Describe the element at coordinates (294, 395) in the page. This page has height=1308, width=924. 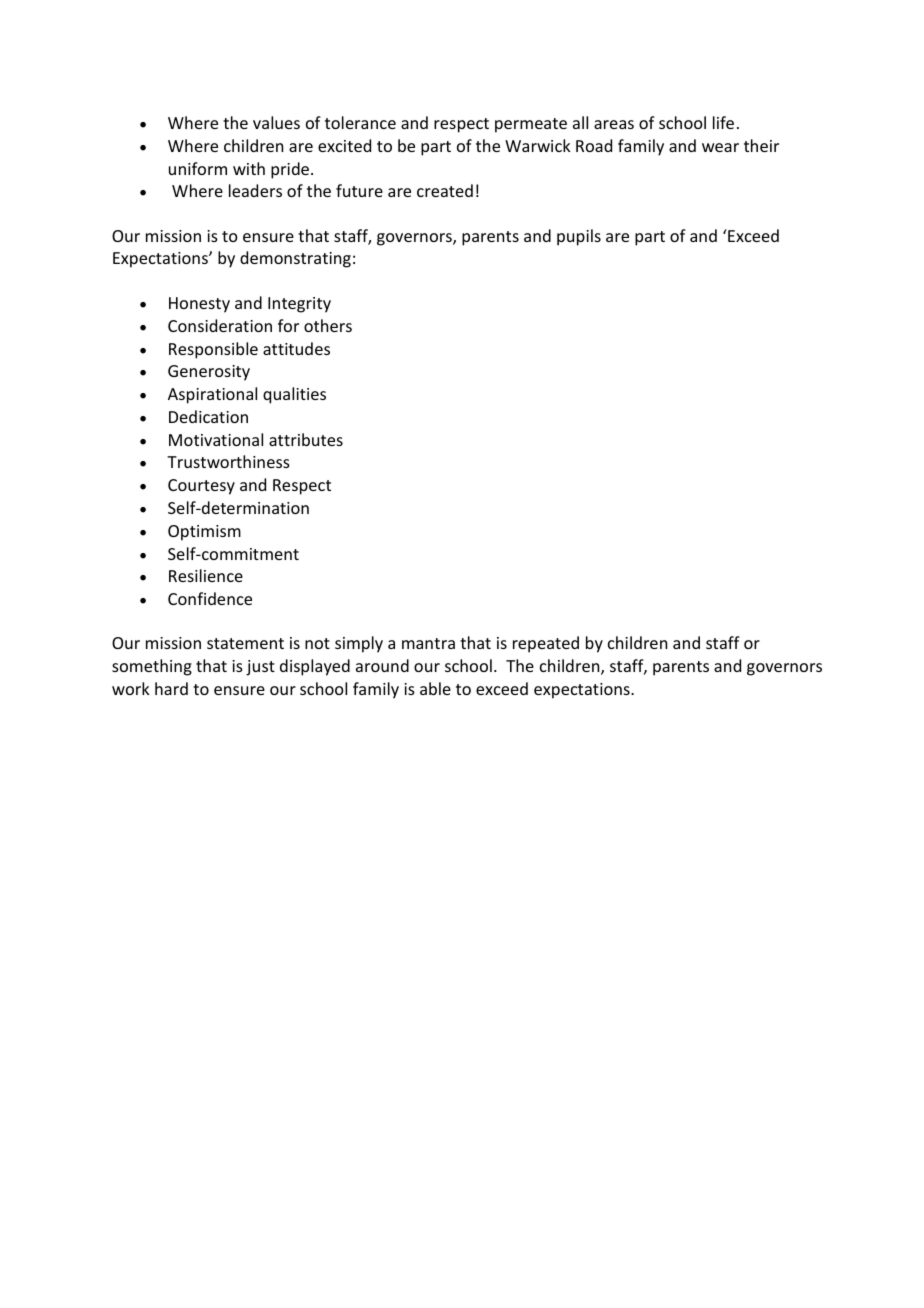
I see `qualities` at that location.
